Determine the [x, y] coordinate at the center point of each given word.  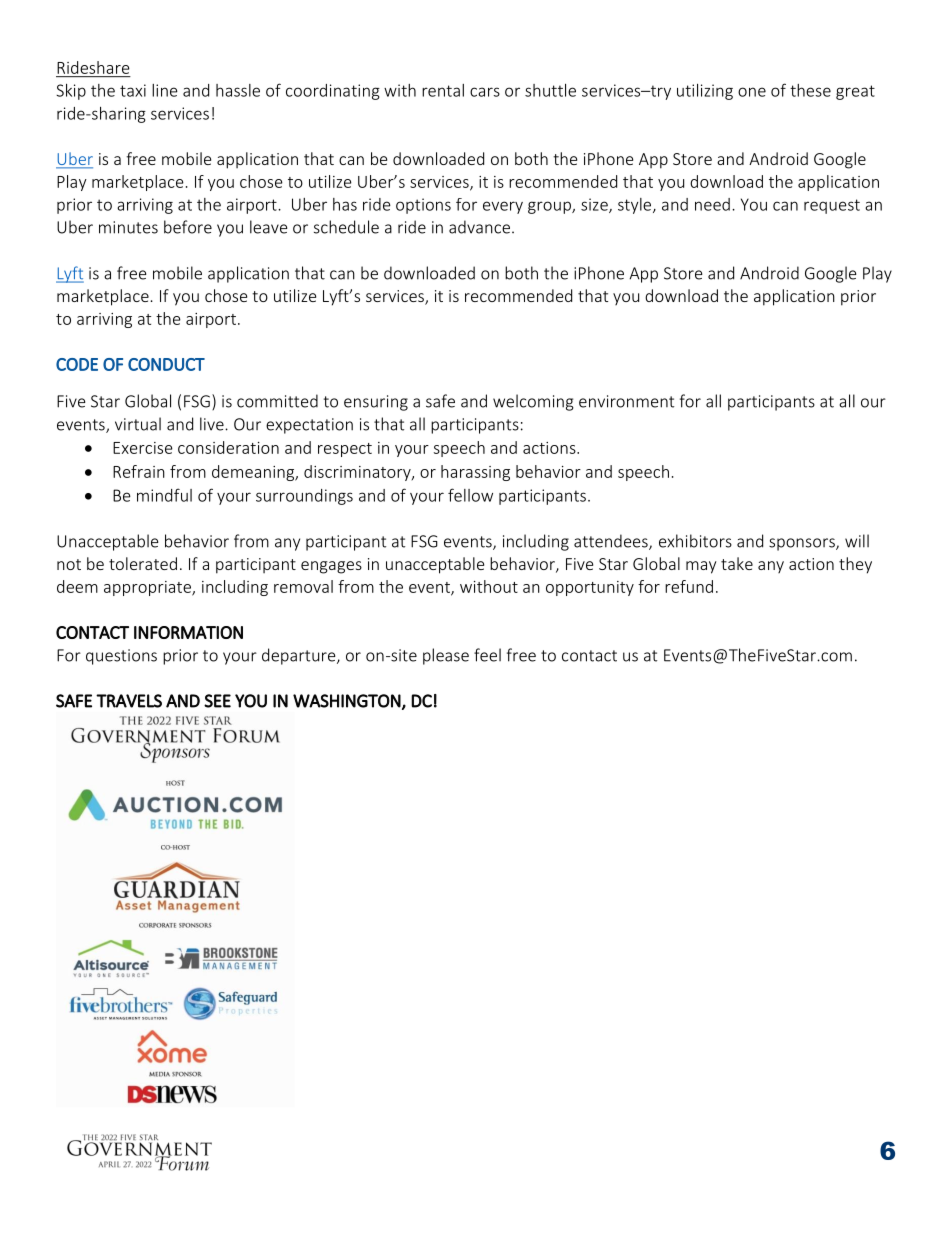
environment [626, 401]
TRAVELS [129, 701]
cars [485, 92]
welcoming [533, 402]
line [165, 90]
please [446, 656]
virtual [138, 424]
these [810, 90]
